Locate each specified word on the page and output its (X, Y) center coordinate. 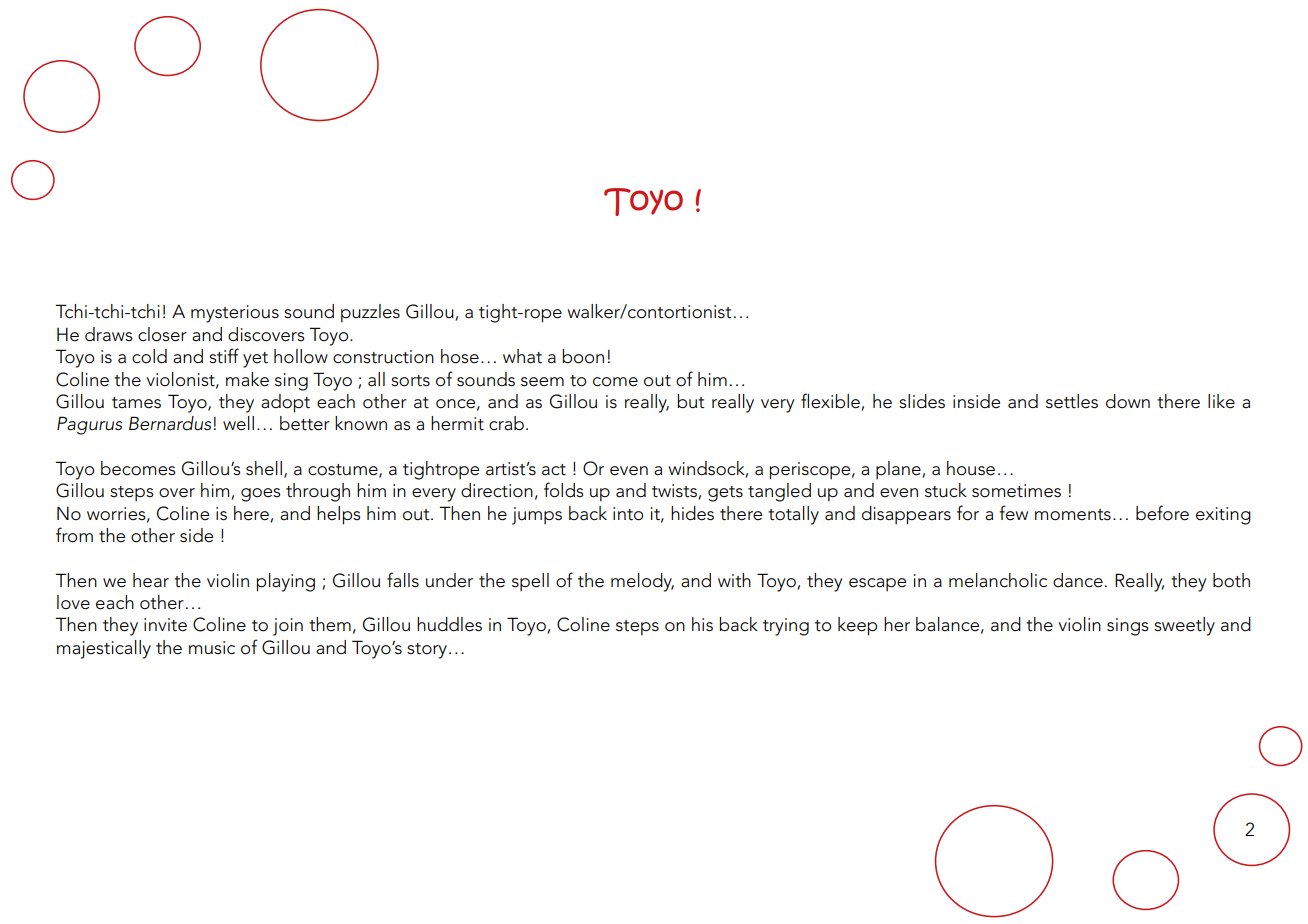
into (628, 514)
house (971, 468)
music (212, 648)
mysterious (235, 314)
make (247, 379)
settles (1072, 401)
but (691, 401)
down (1128, 401)
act (554, 470)
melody (642, 582)
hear (151, 580)
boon (583, 356)
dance (1078, 580)
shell (264, 468)
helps (339, 515)
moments (1073, 515)
